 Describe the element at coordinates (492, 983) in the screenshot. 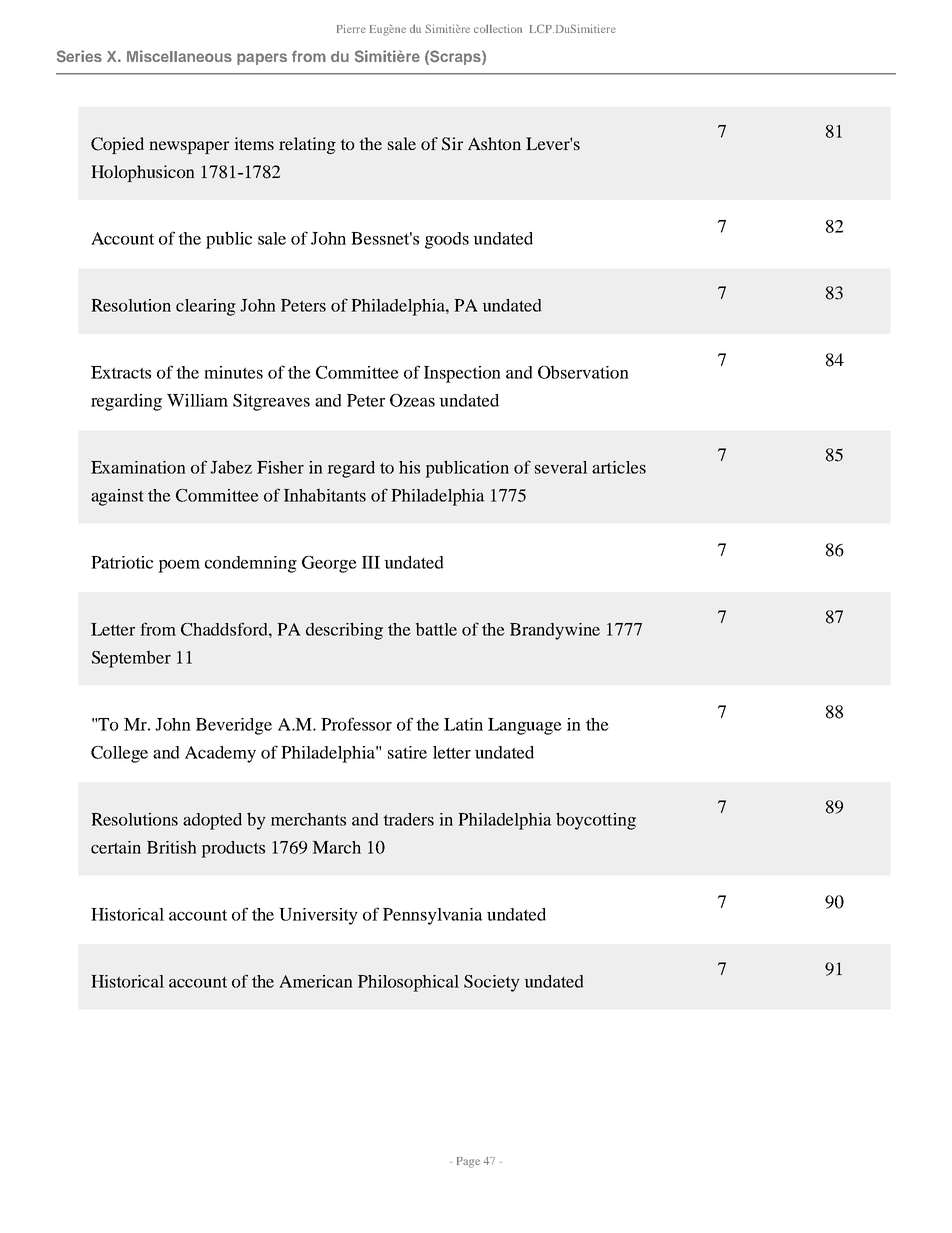

I see `Society` at that location.
